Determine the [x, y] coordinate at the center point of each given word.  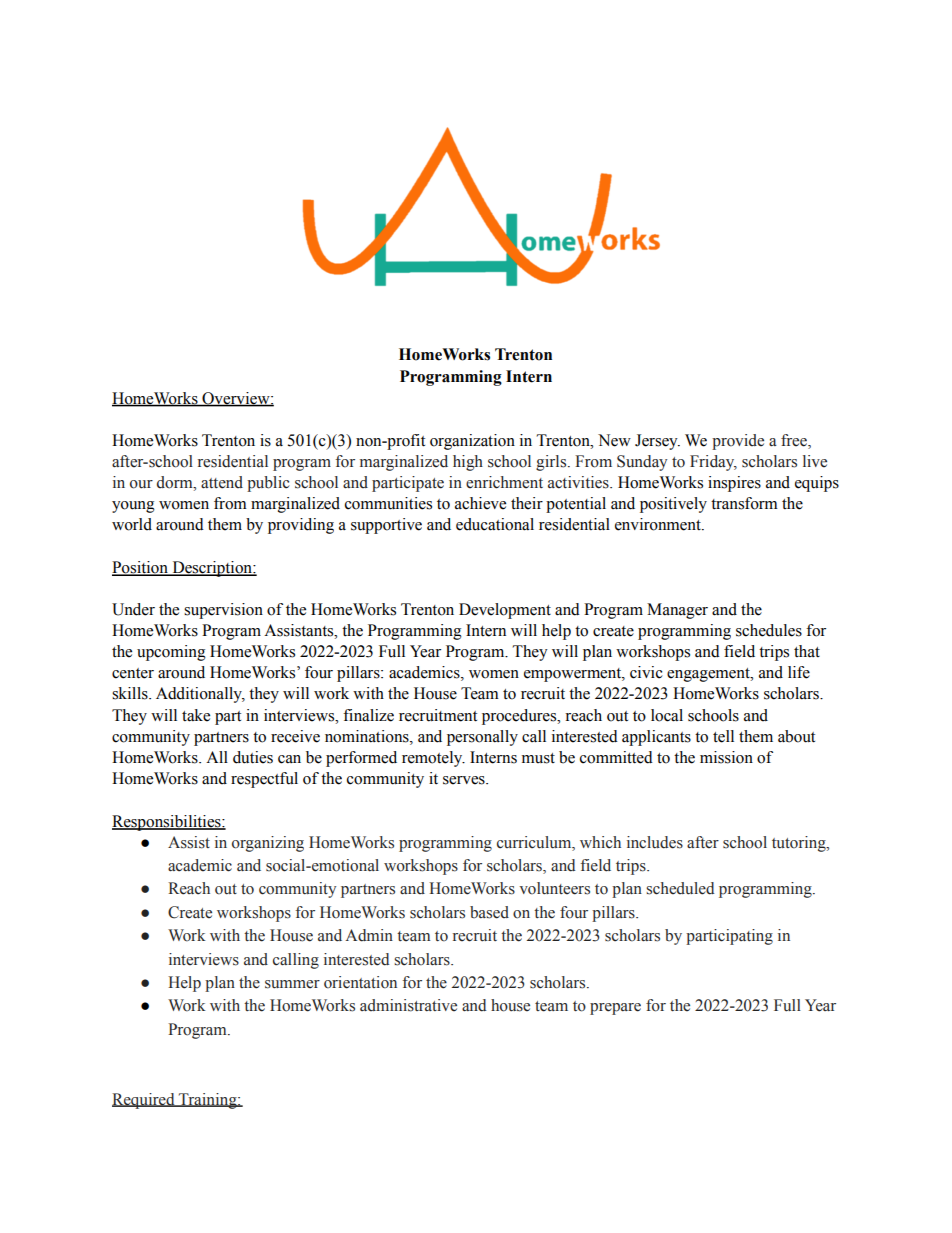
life [799, 672]
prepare [615, 1009]
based [489, 912]
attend [222, 482]
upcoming [171, 653]
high [468, 463]
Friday [713, 463]
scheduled [680, 888]
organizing [268, 844]
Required [144, 1101]
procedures [520, 717]
